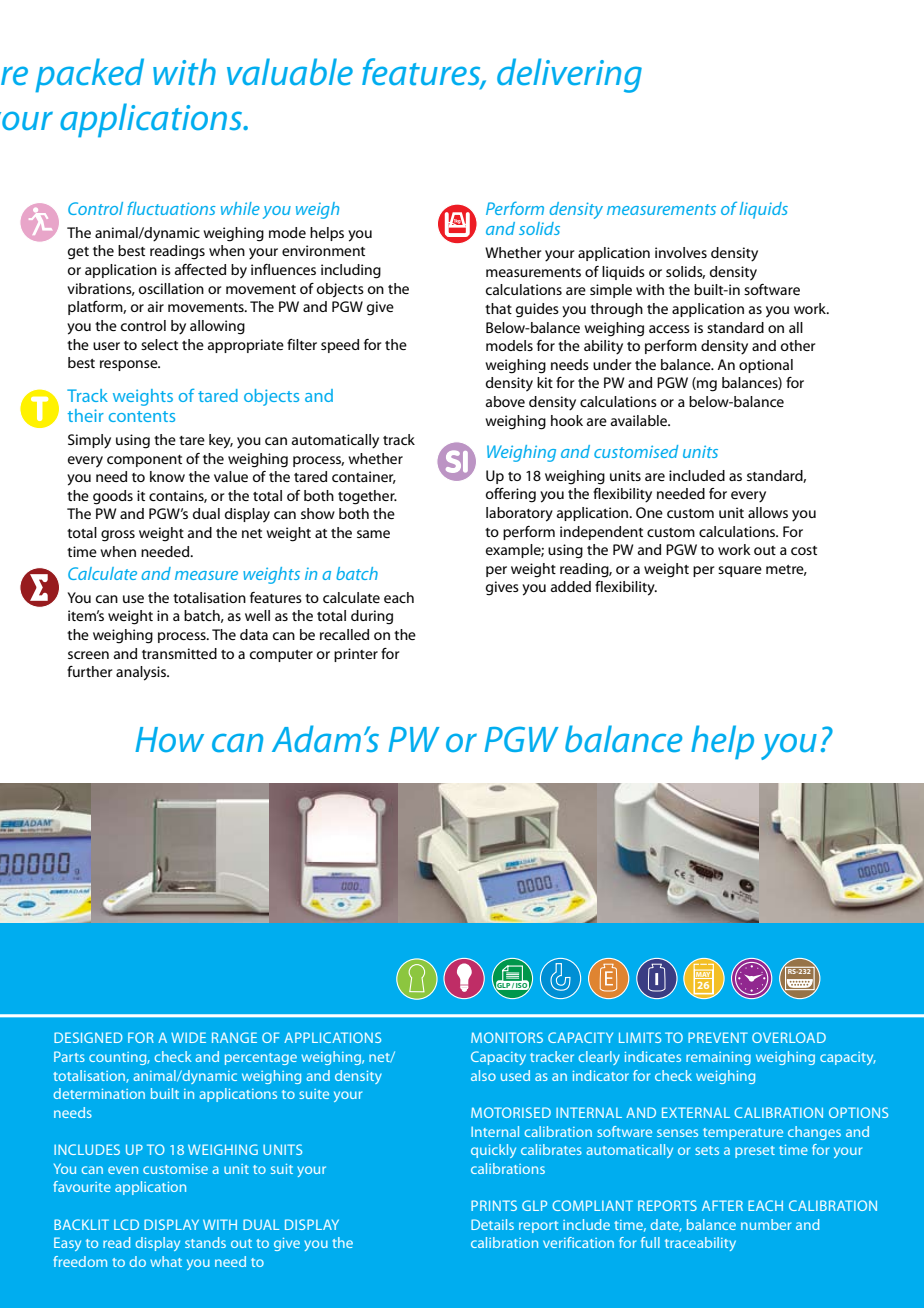 This screenshot has width=924, height=1308. What do you see at coordinates (492, 1224) in the screenshot?
I see `Details` at bounding box center [492, 1224].
